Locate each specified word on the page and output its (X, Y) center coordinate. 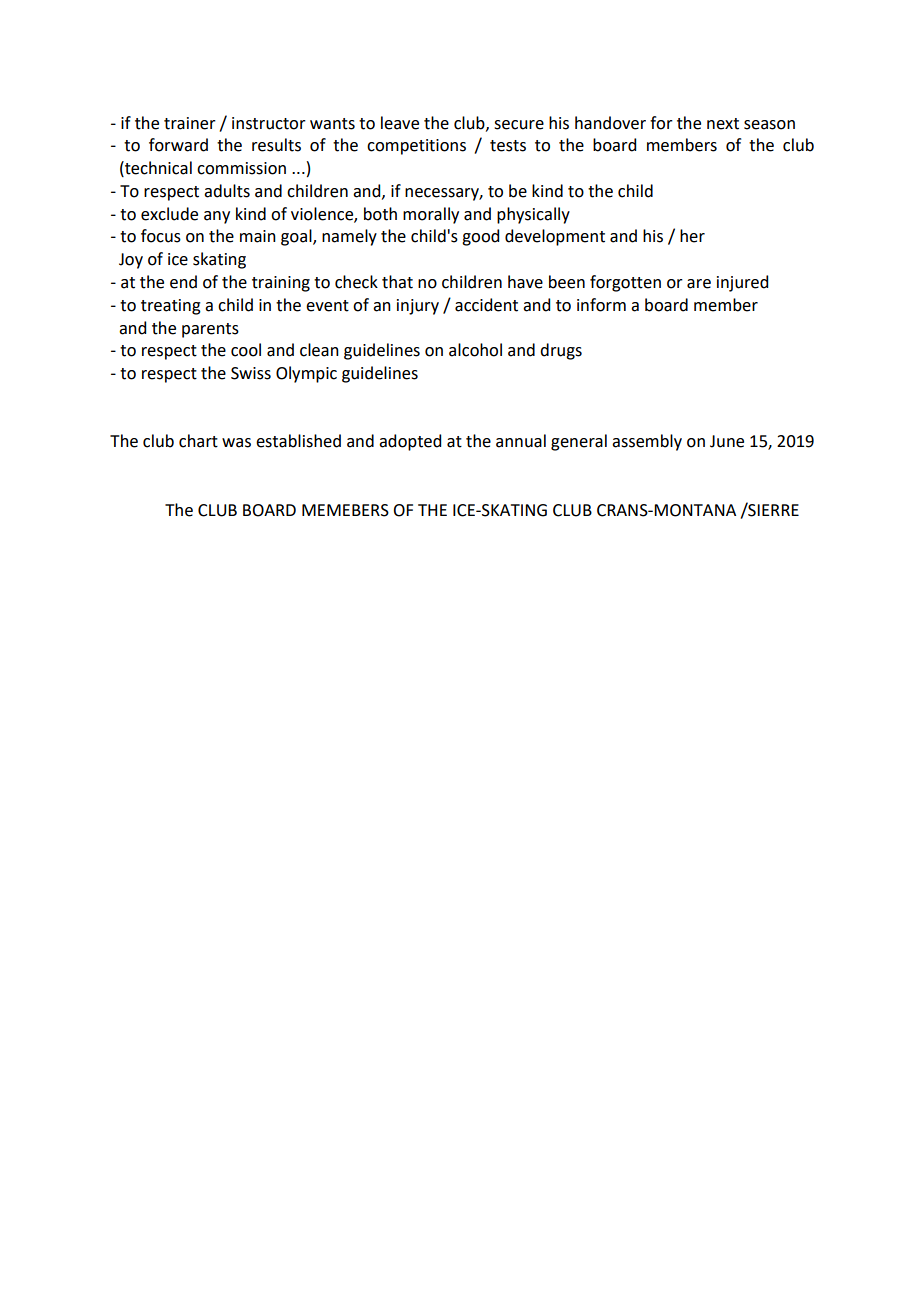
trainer (190, 123)
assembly (647, 442)
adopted (410, 442)
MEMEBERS (345, 510)
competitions (416, 147)
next (723, 124)
